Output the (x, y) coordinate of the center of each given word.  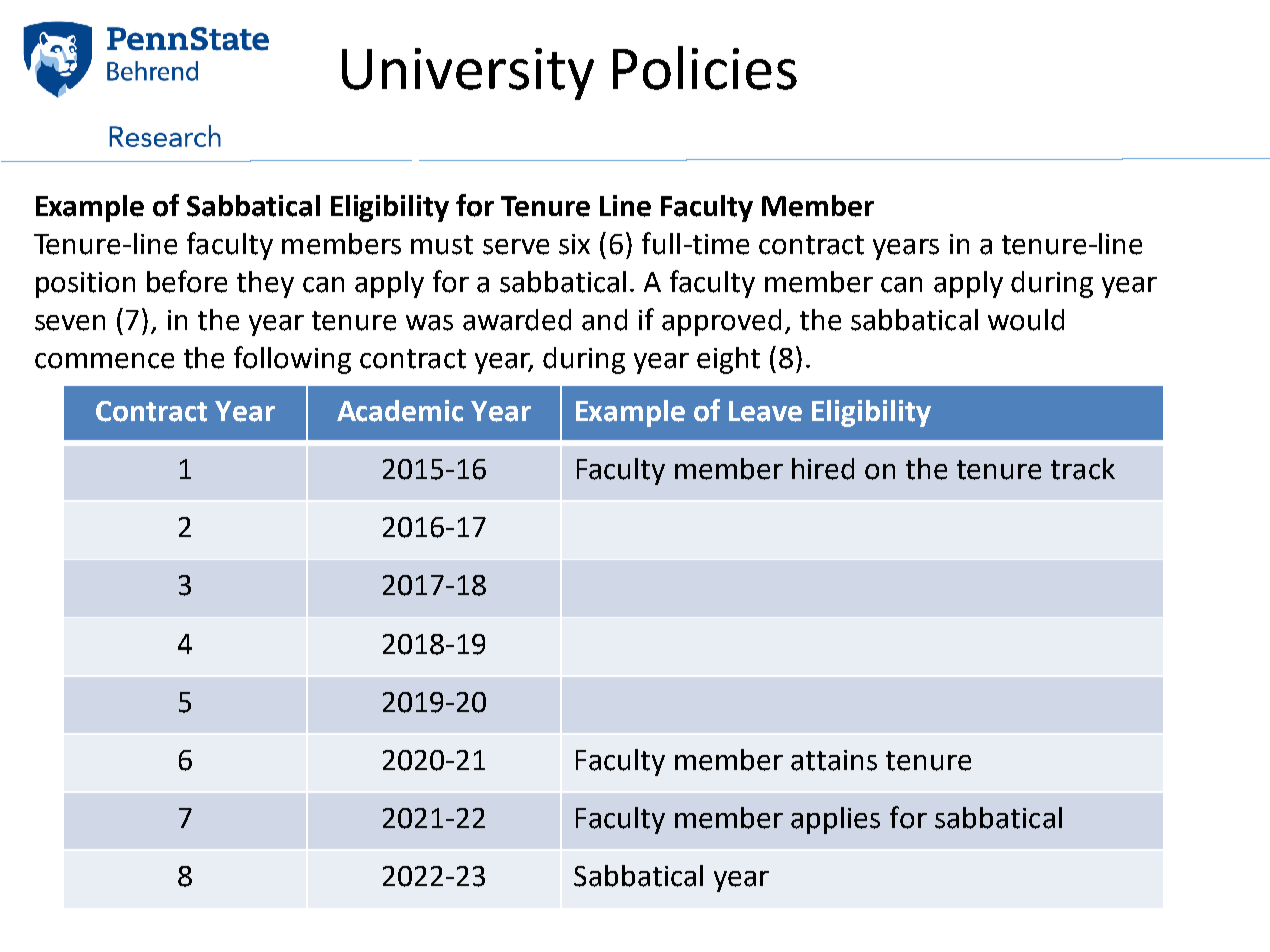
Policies (705, 68)
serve (516, 247)
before (187, 281)
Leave (765, 411)
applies (835, 820)
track (1083, 469)
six (574, 244)
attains (834, 760)
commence (104, 361)
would (1026, 320)
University (468, 74)
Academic (400, 411)
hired (823, 469)
